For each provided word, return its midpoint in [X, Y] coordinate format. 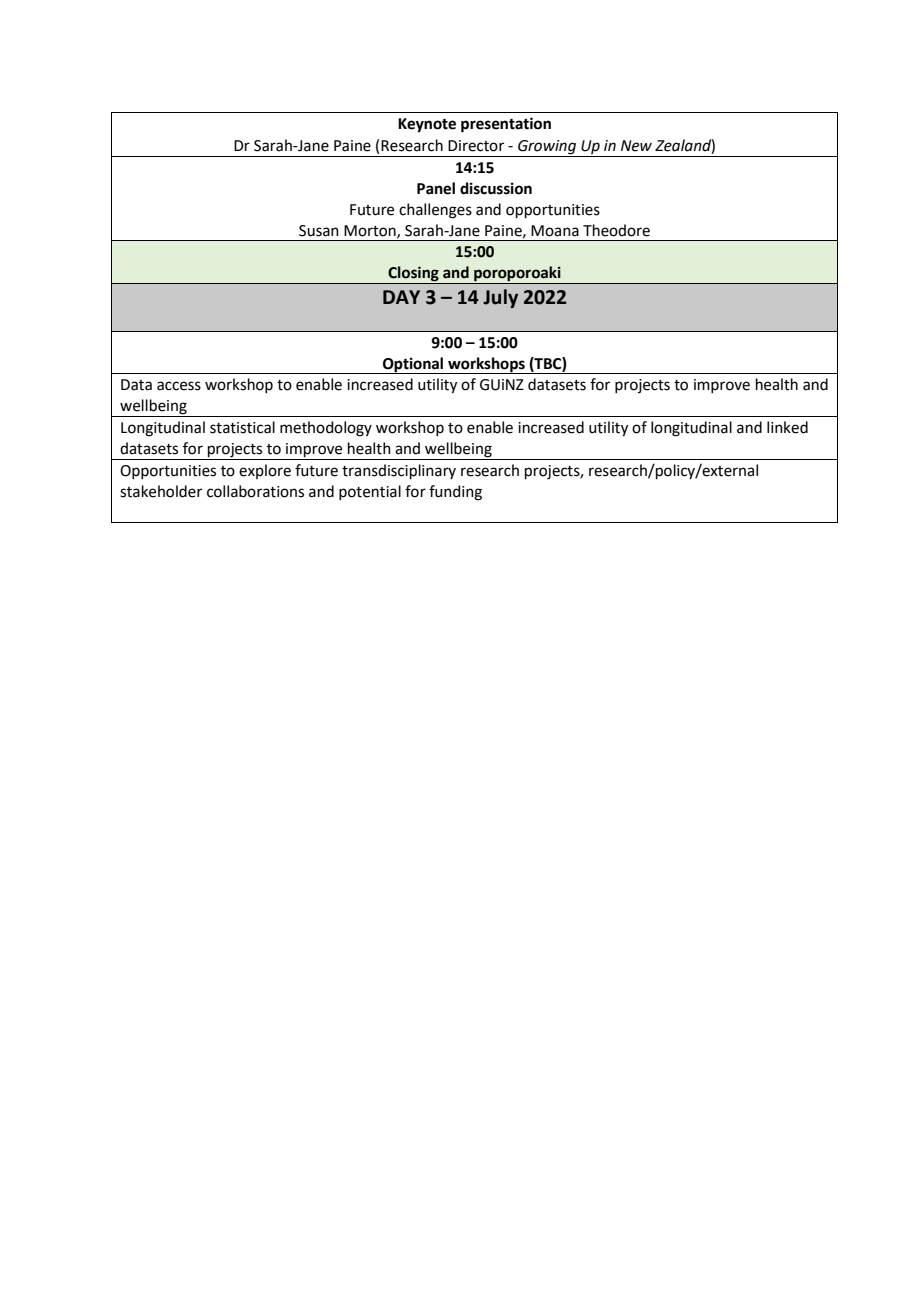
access [179, 386]
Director [476, 146]
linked [787, 427]
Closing [413, 275]
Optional [413, 365]
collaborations [255, 491]
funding [455, 493]
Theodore [616, 230]
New [636, 146]
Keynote [427, 125]
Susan [319, 231]
